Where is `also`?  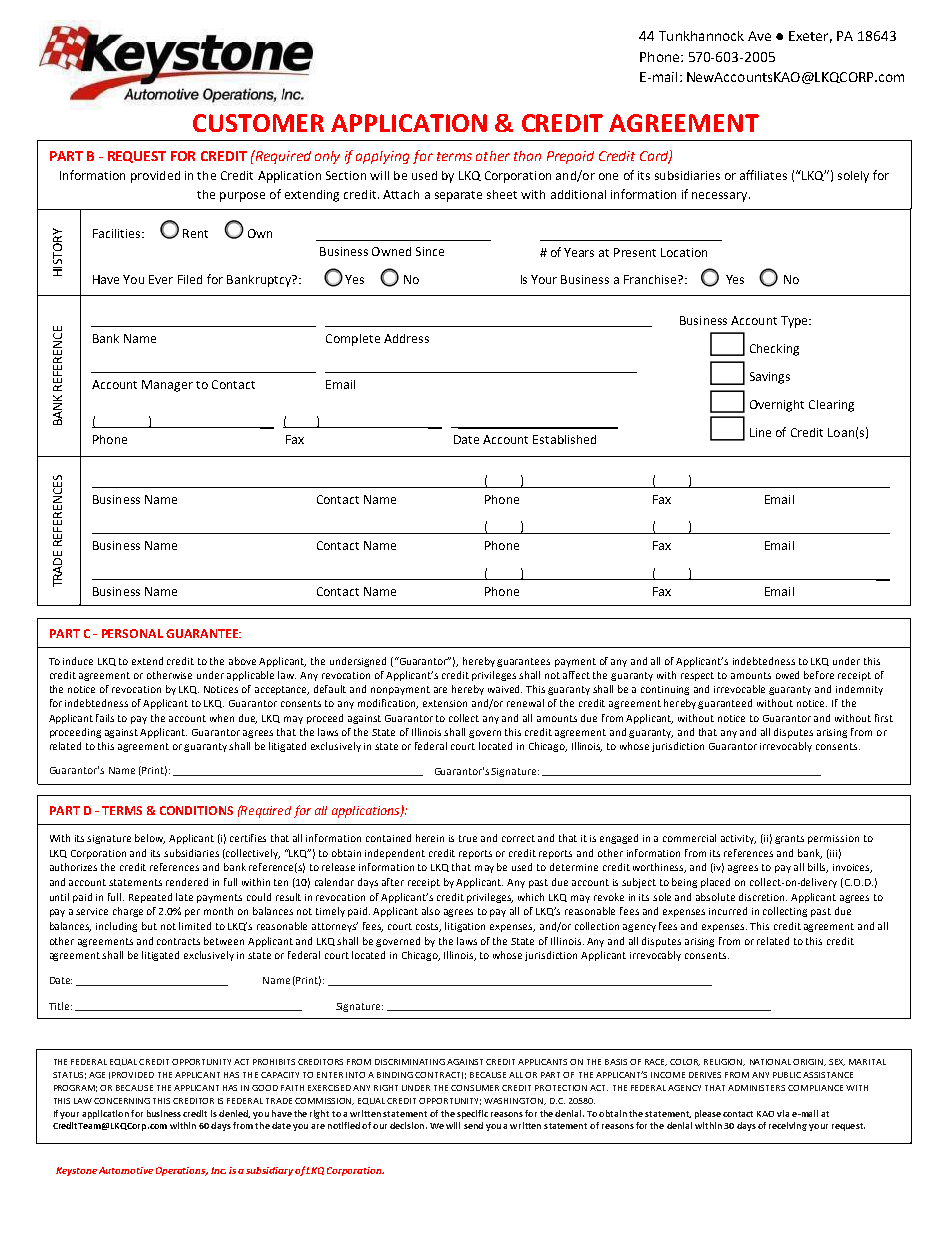
also is located at coordinates (431, 911).
